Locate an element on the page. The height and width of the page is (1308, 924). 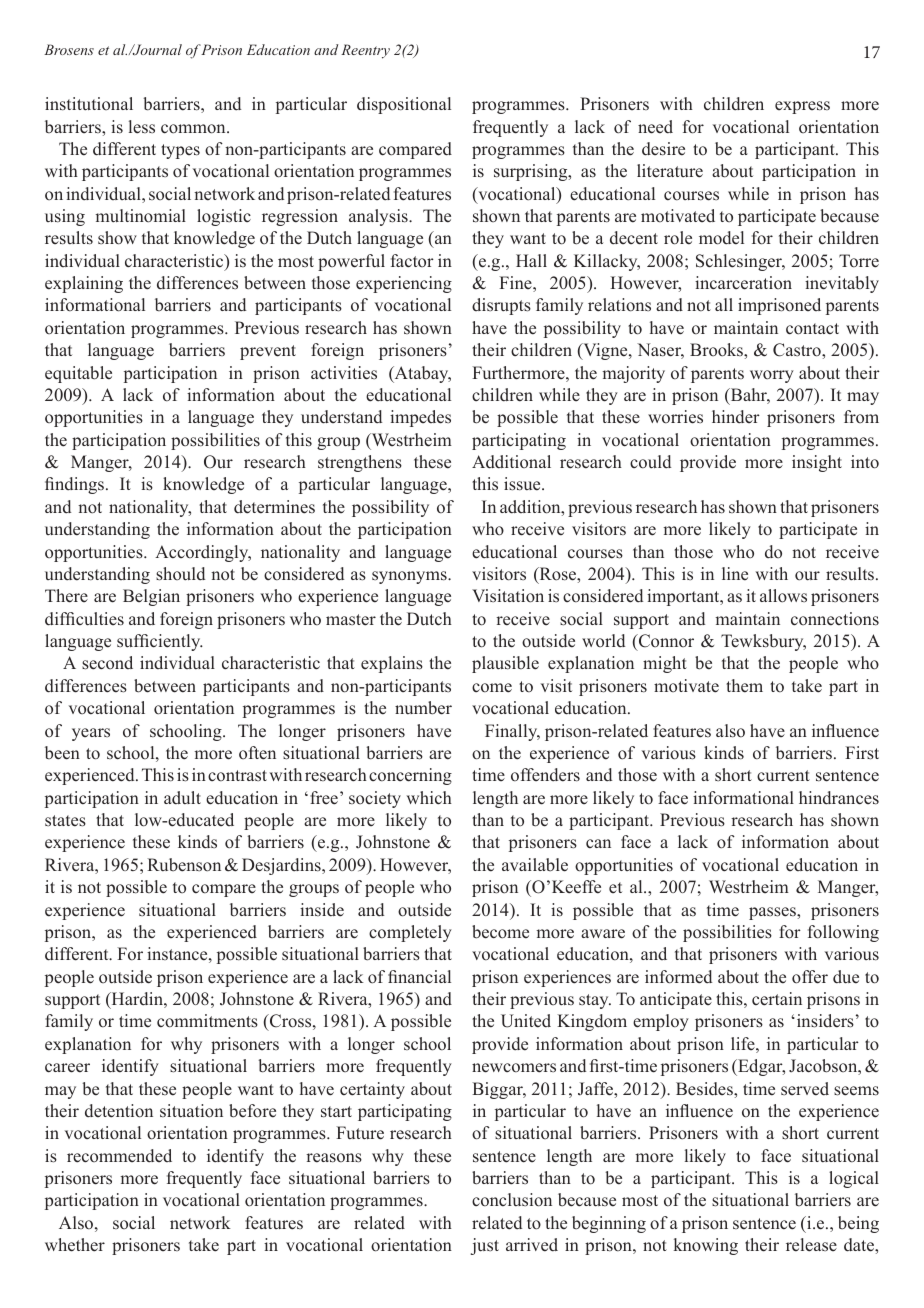
second is located at coordinates (107, 663).
